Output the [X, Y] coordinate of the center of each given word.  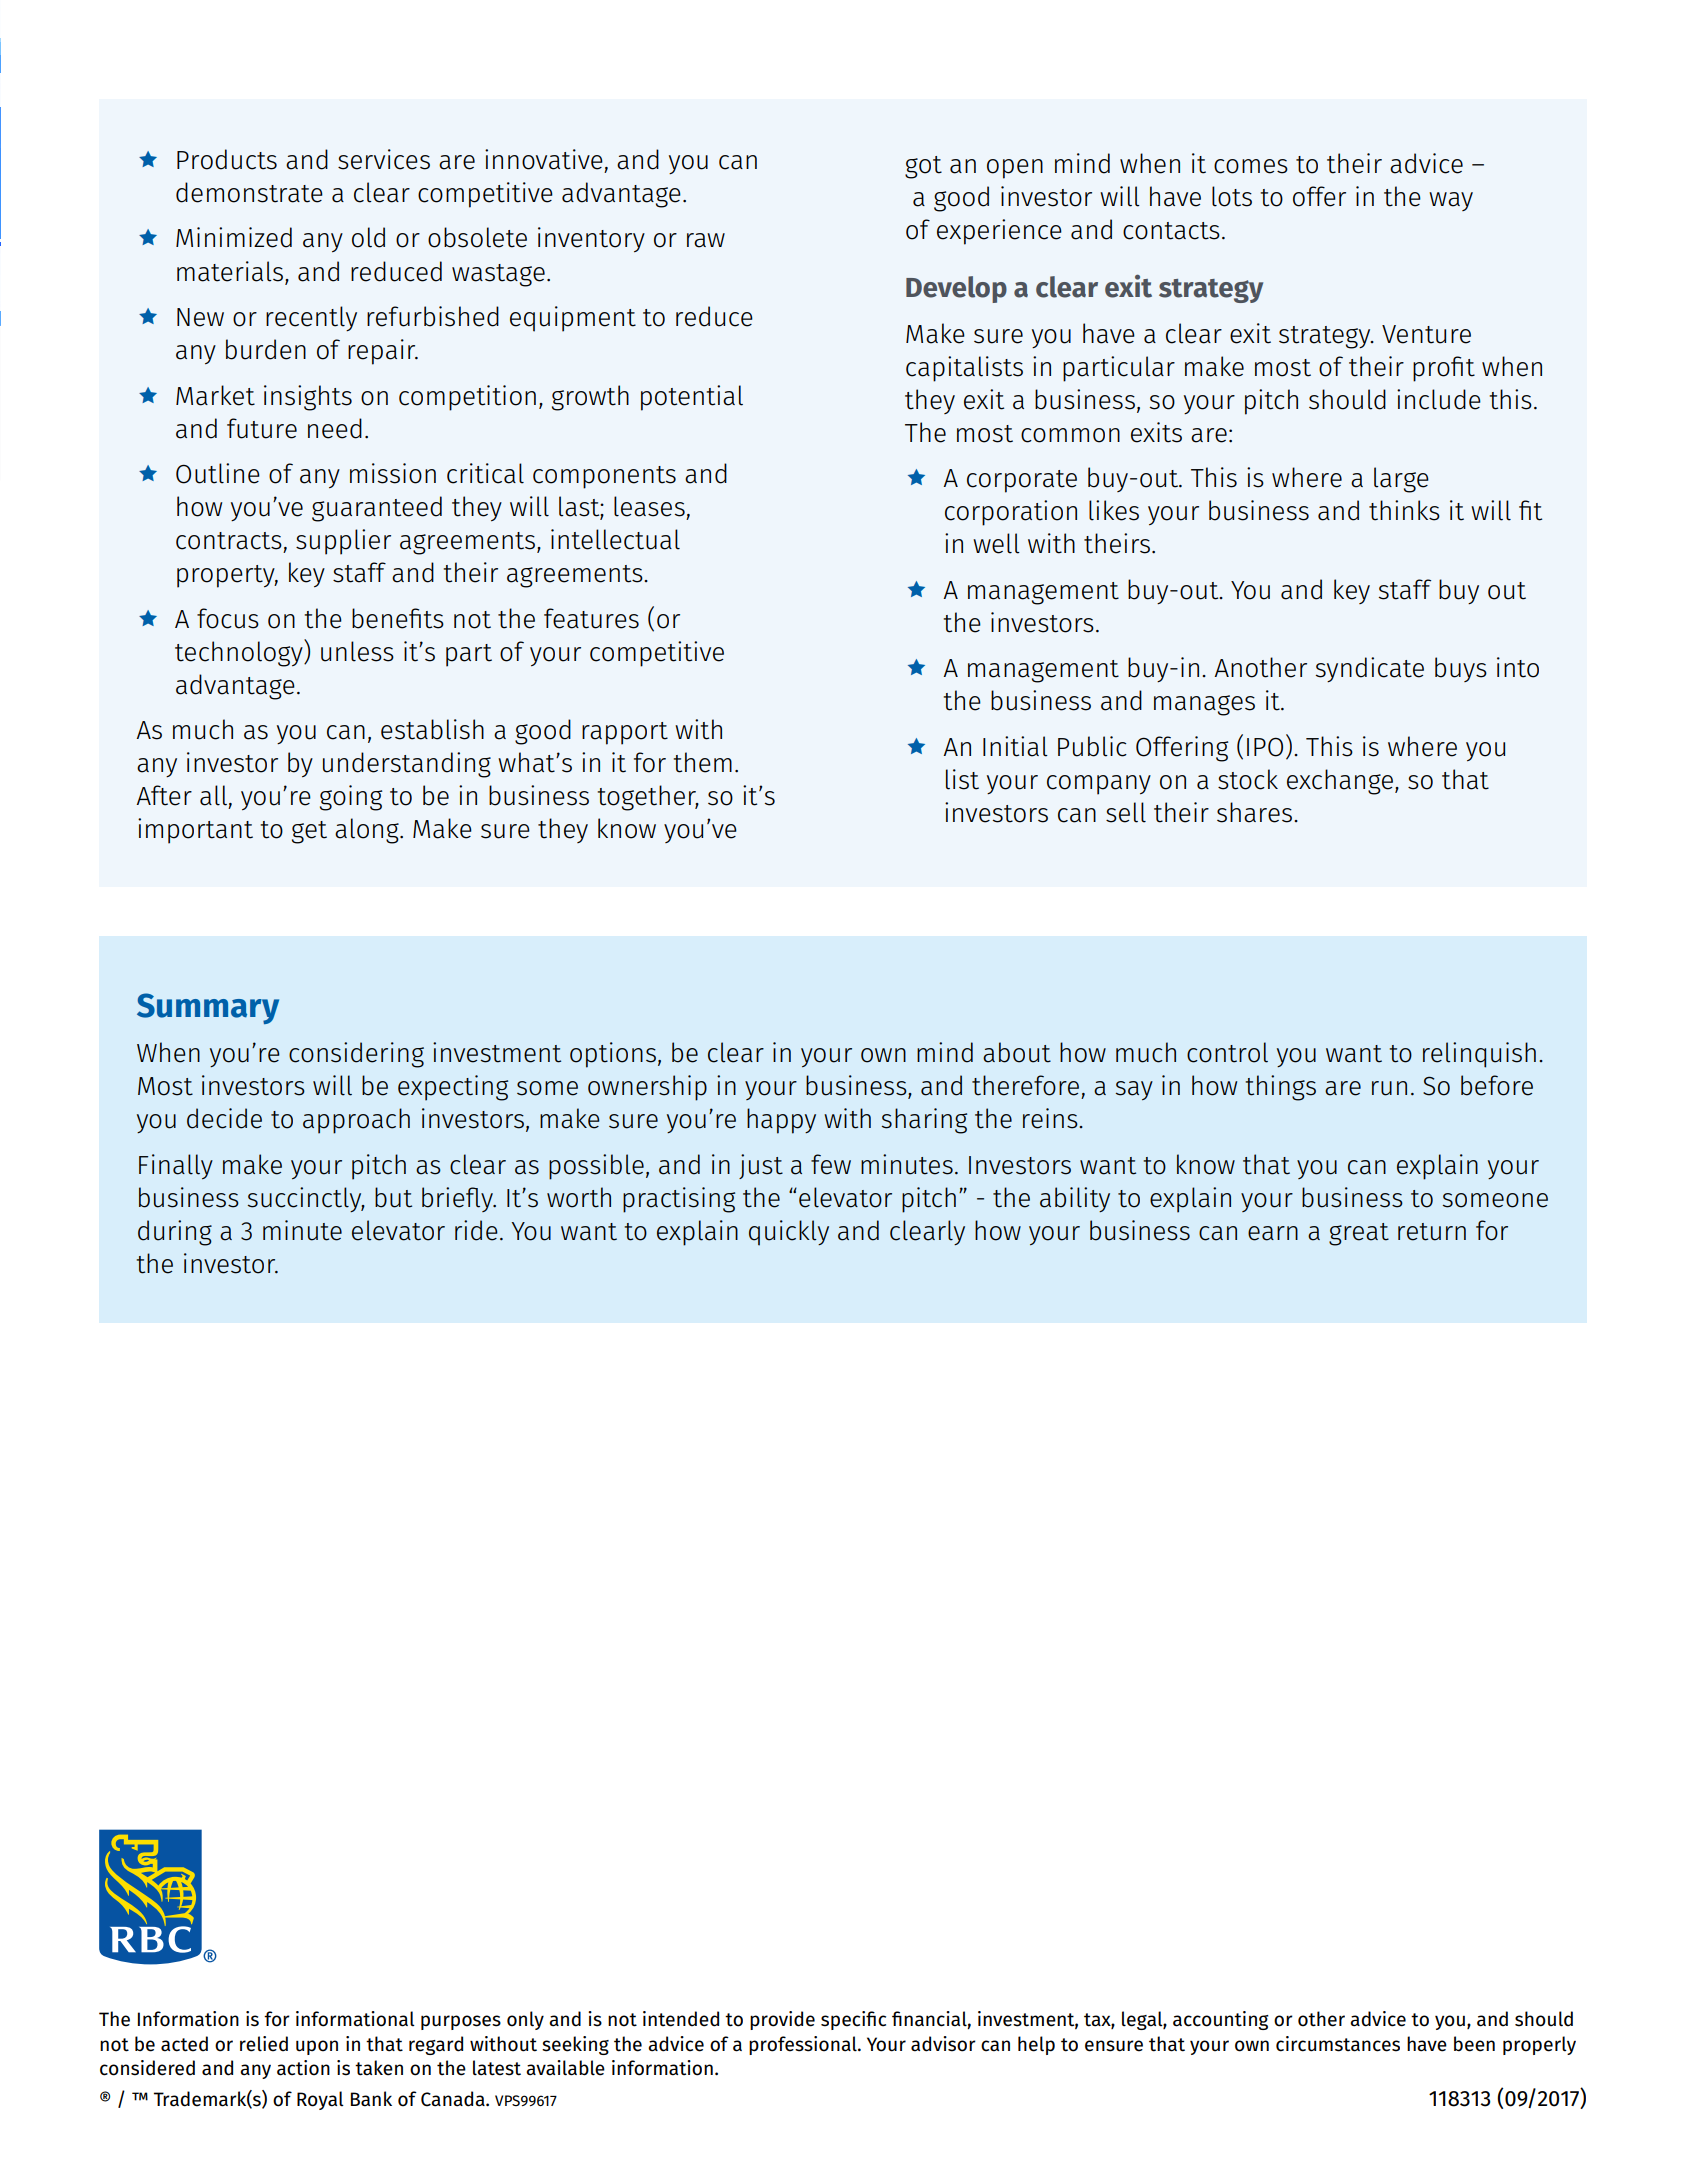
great [1359, 1234]
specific [853, 2020]
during [175, 1233]
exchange [1341, 782]
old [368, 237]
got [923, 167]
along [368, 831]
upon [317, 2047]
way [1451, 201]
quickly [789, 1233]
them [702, 762]
